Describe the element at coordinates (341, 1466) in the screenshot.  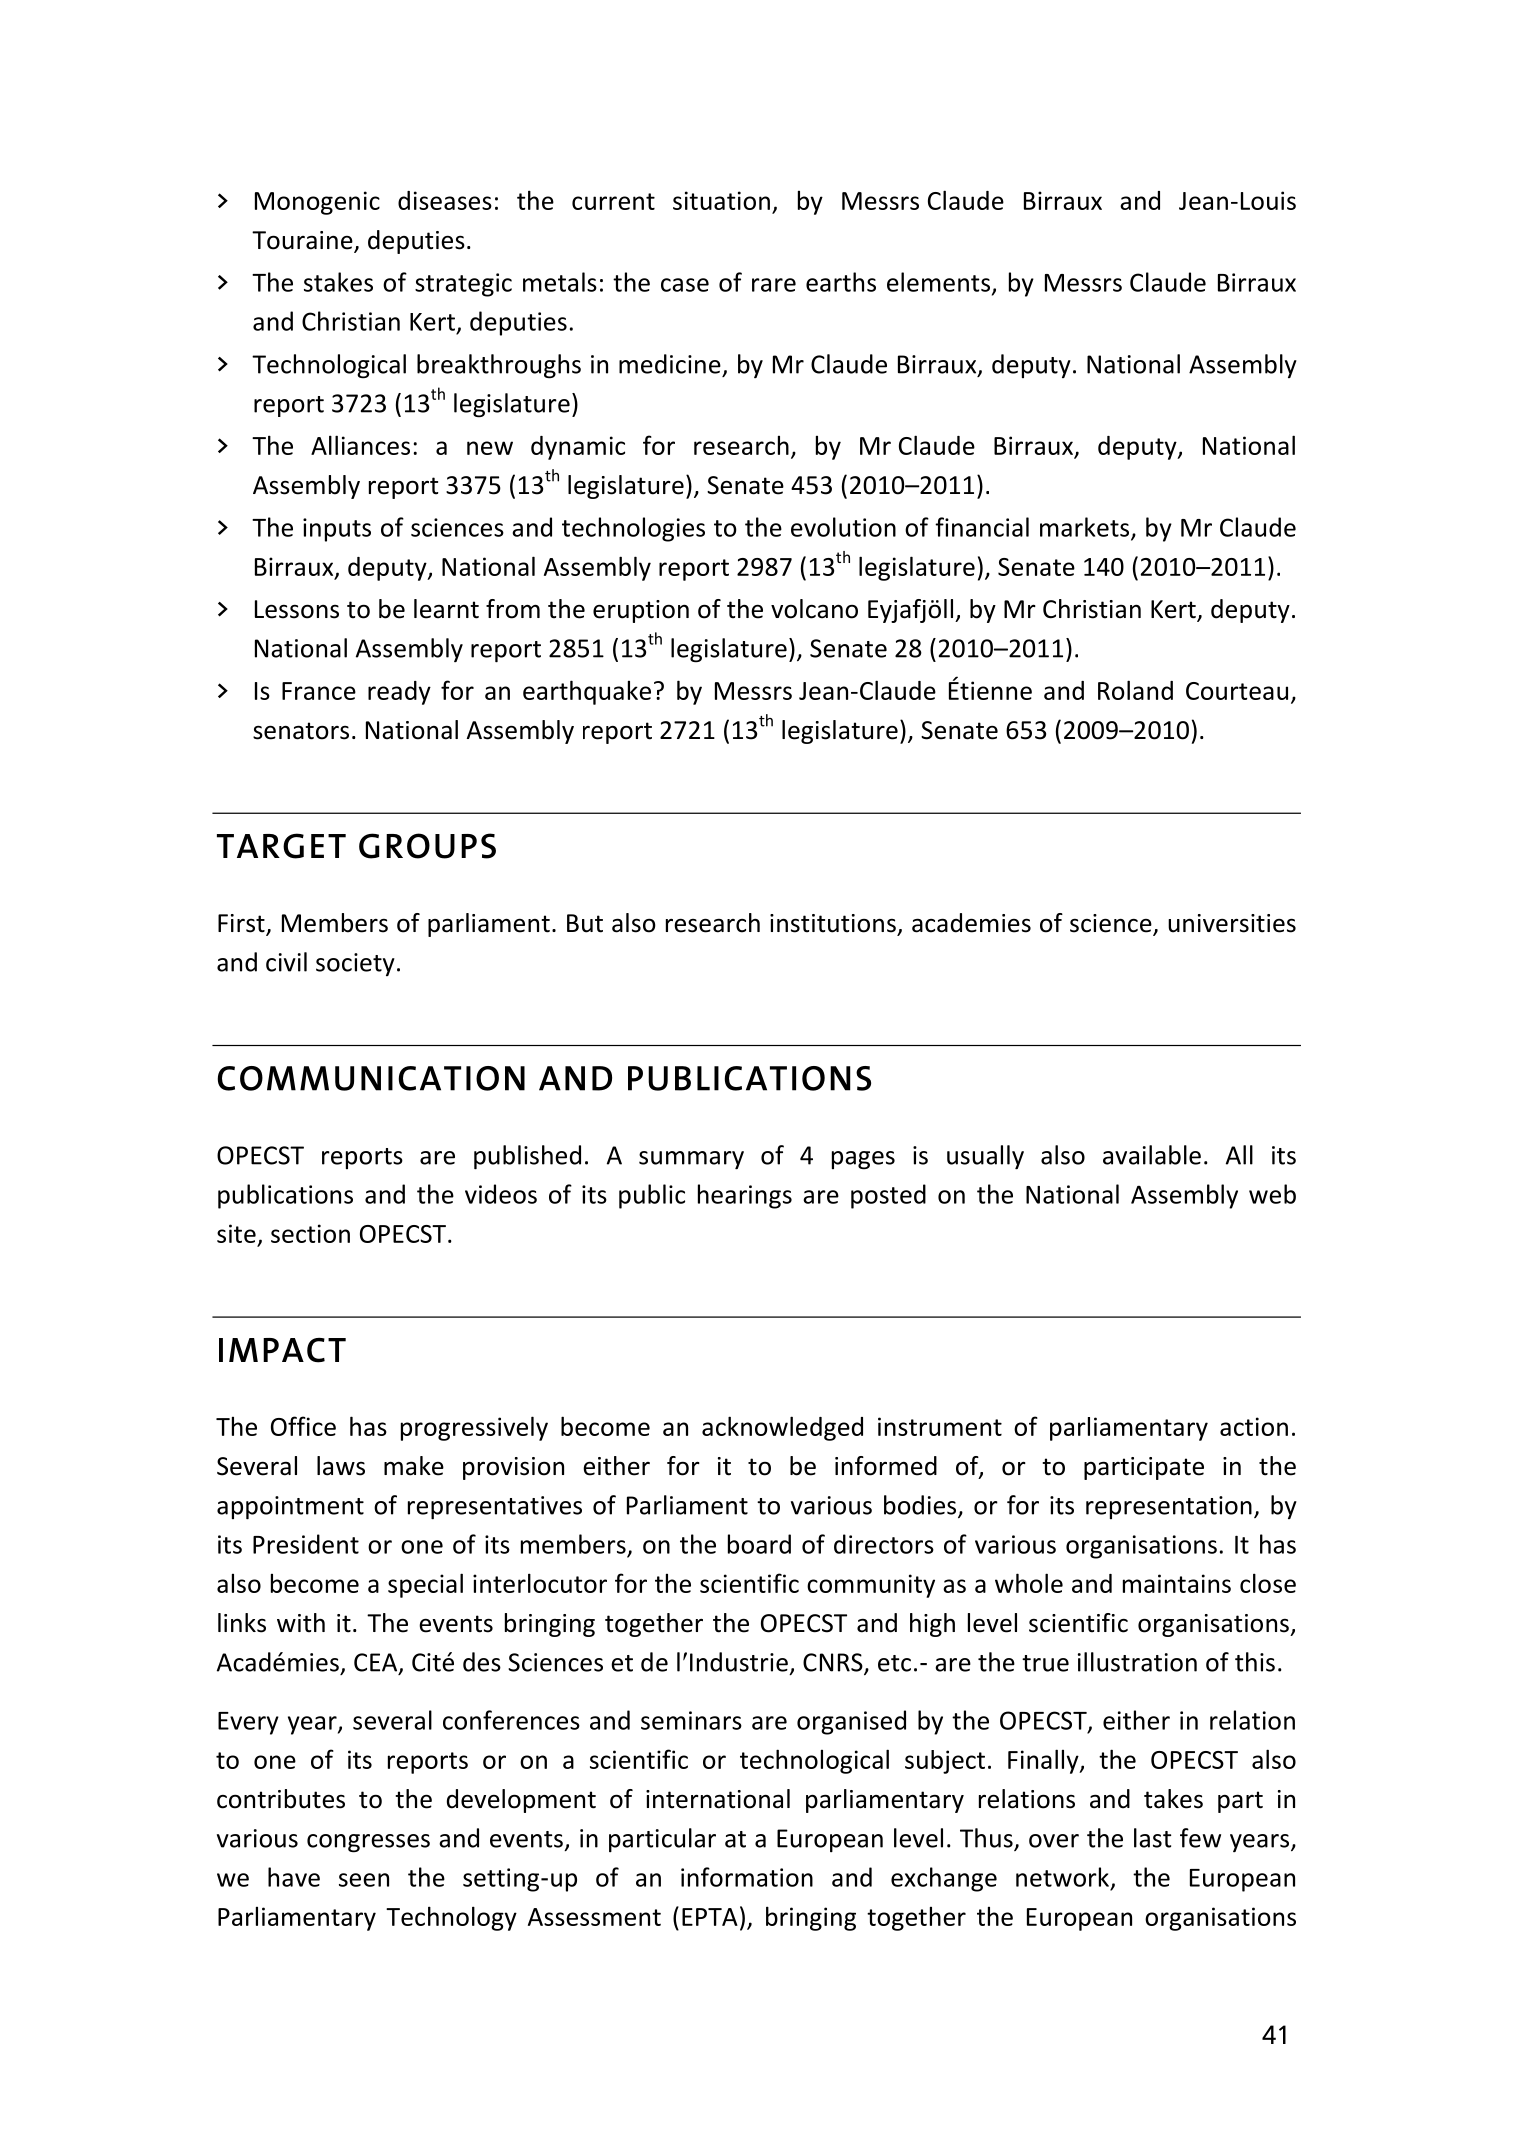
I see `laws` at that location.
